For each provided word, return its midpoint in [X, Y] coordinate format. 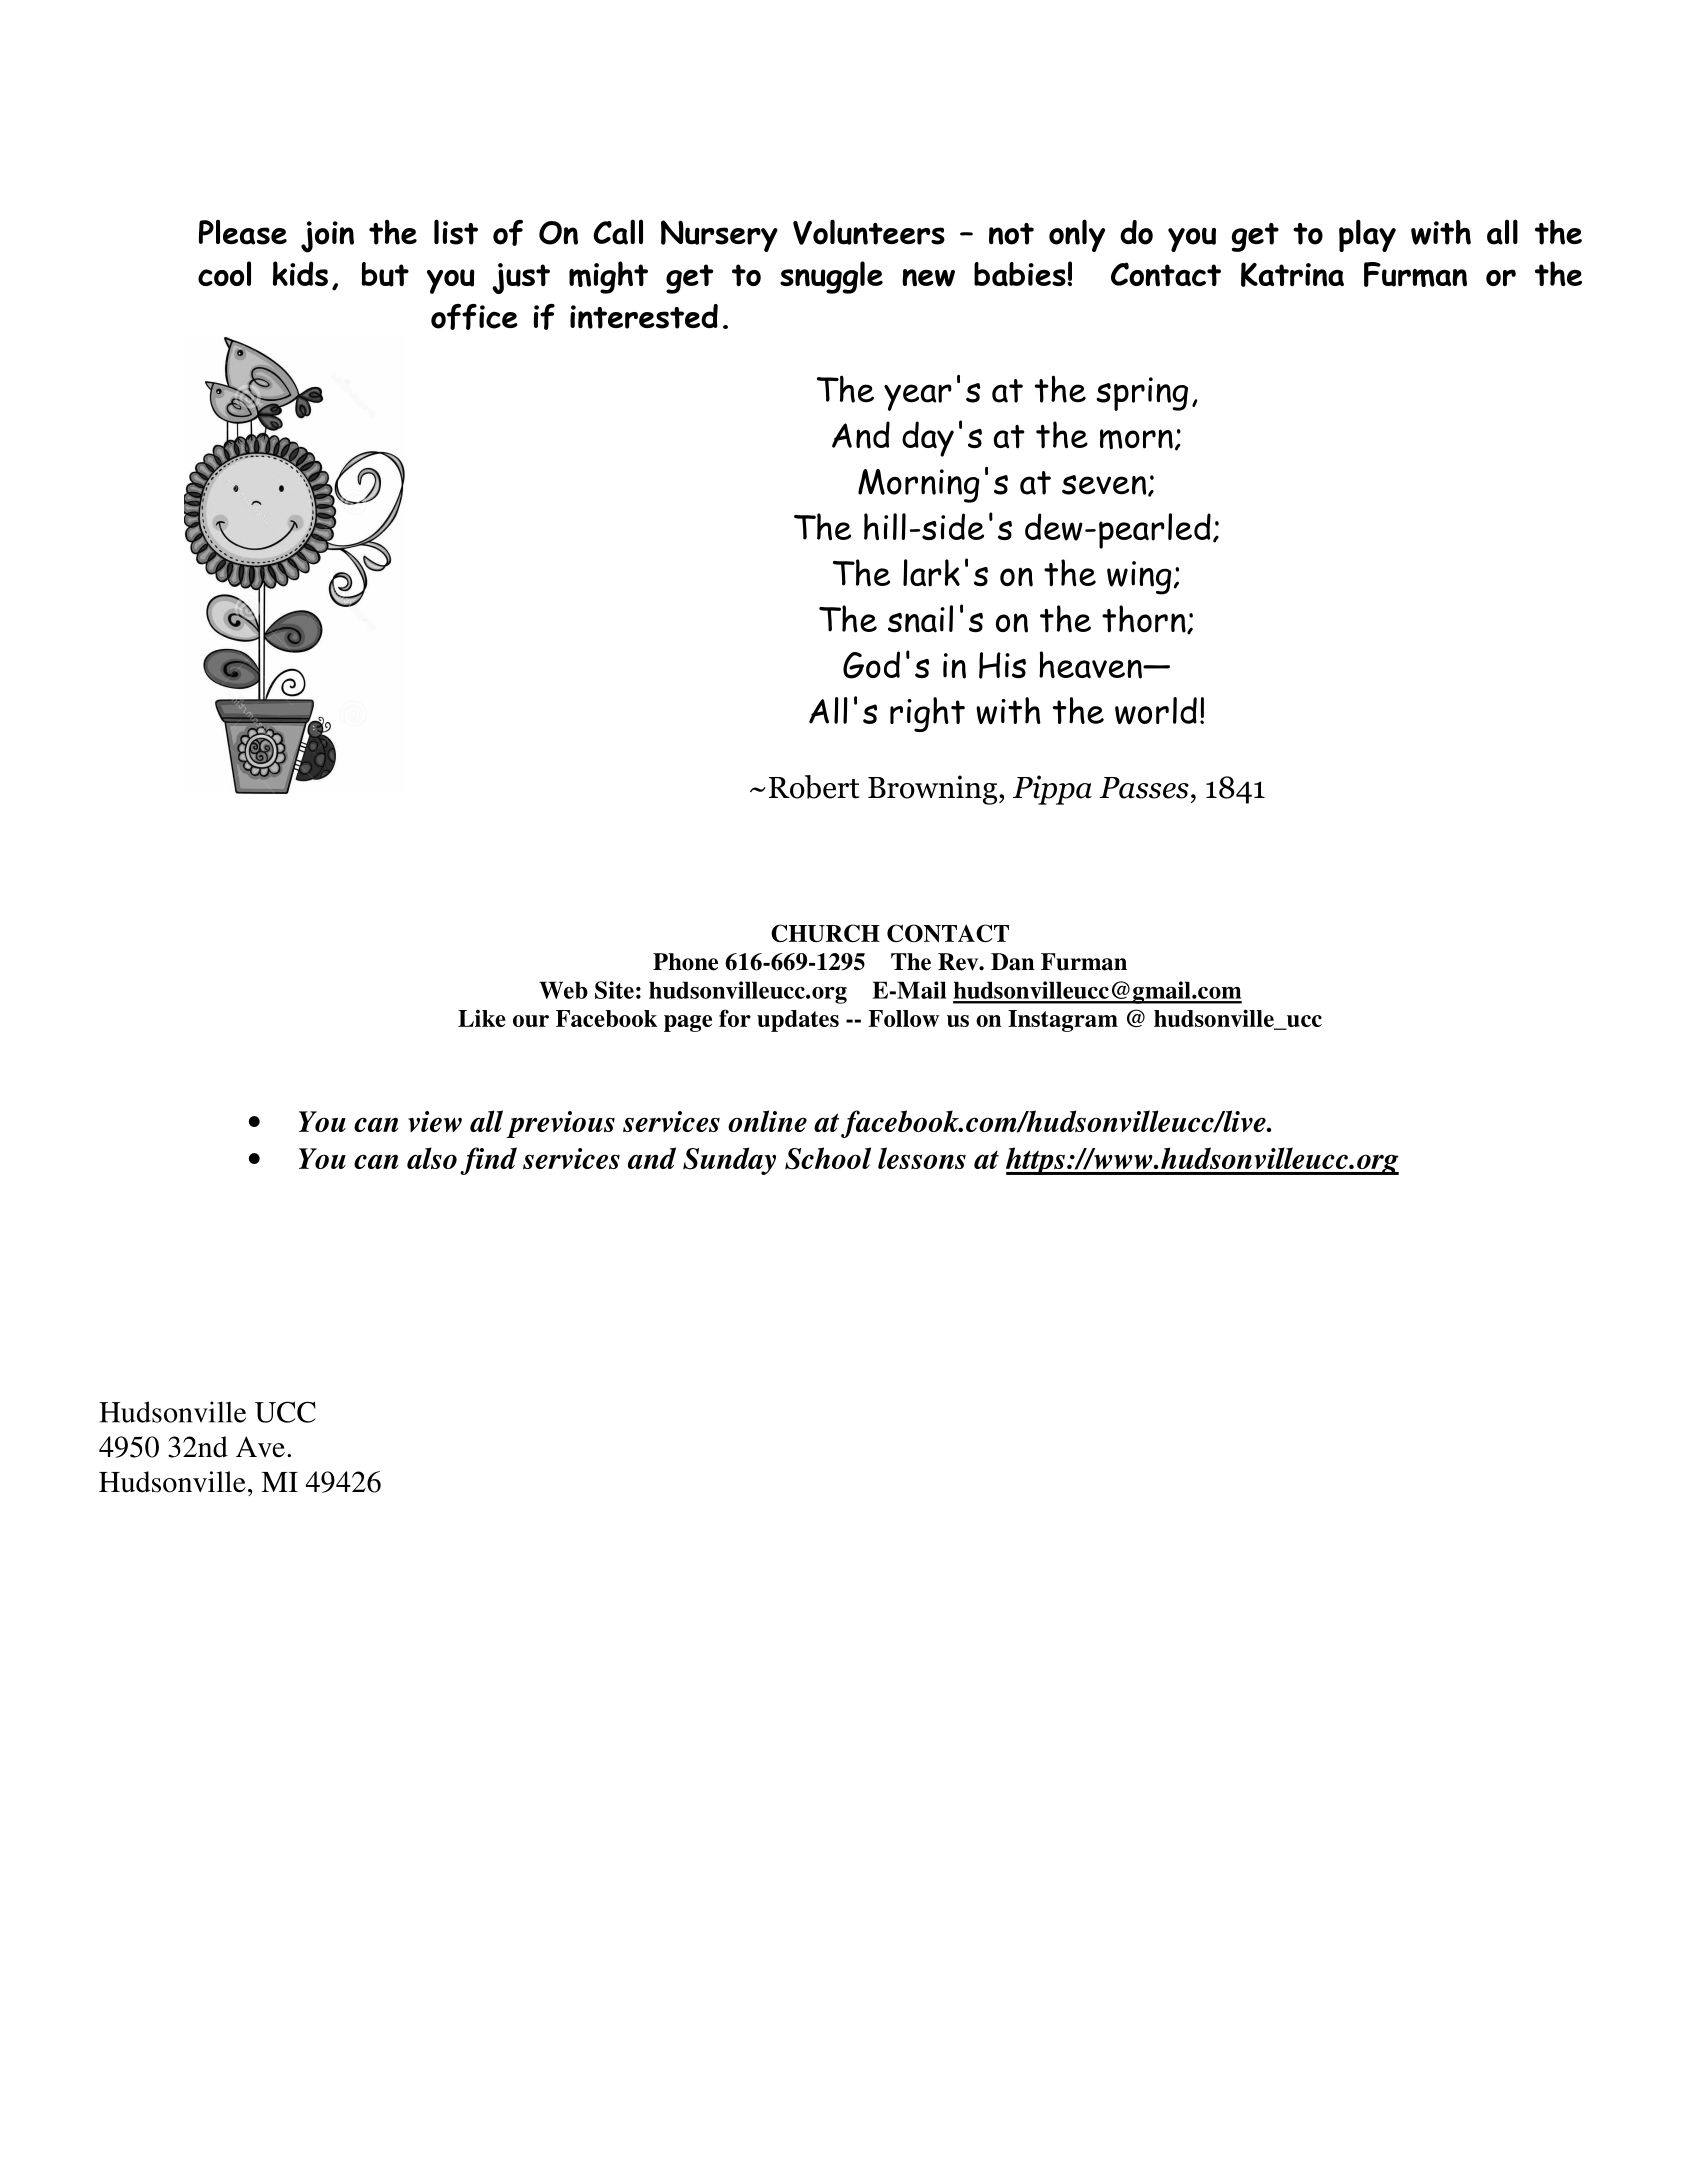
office [474, 317]
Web [563, 990]
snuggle [831, 277]
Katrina [1292, 274]
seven [1105, 485]
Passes [1144, 788]
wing [1139, 578]
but [385, 274]
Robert [814, 787]
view [435, 1121]
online [767, 1121]
